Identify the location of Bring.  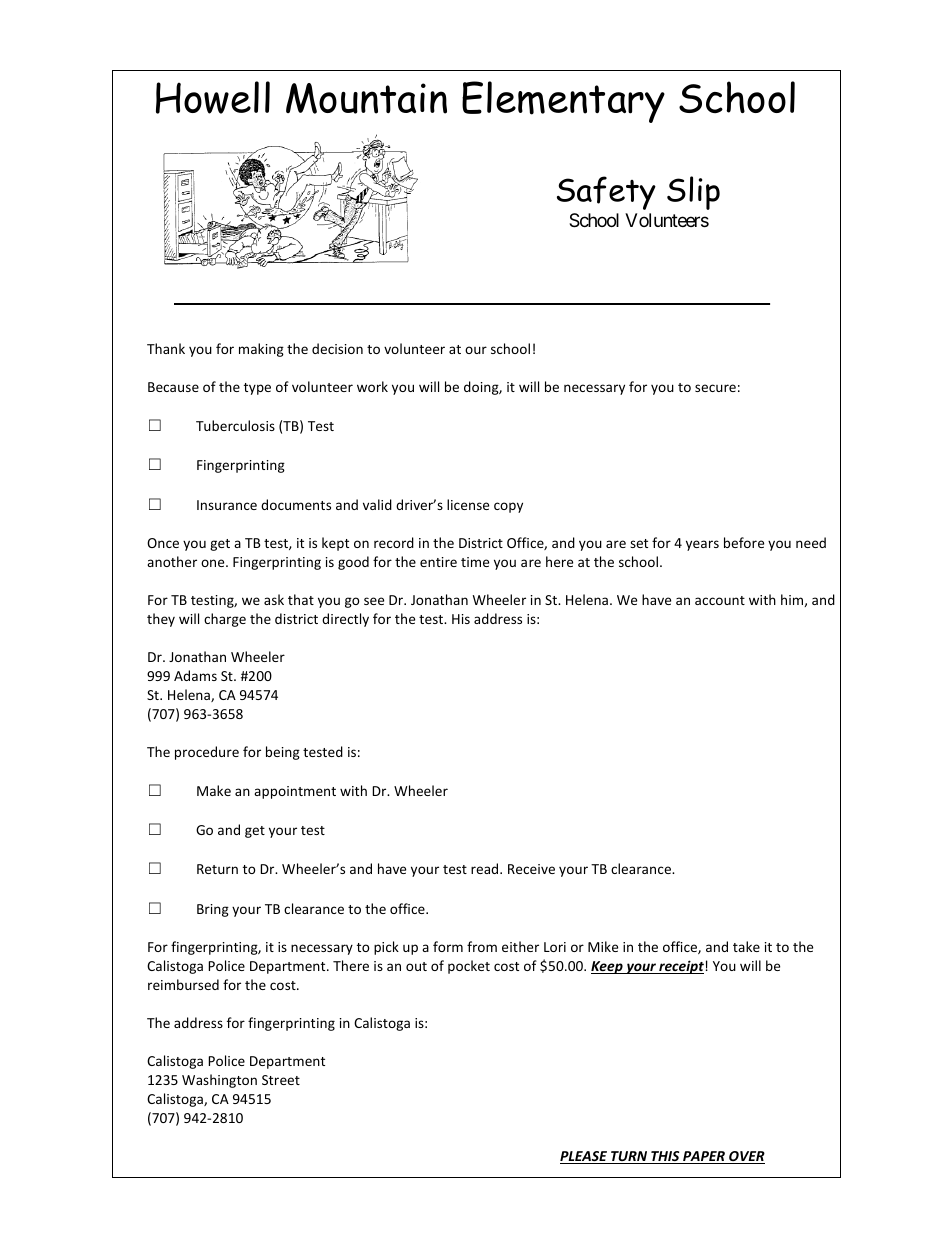
(213, 910).
